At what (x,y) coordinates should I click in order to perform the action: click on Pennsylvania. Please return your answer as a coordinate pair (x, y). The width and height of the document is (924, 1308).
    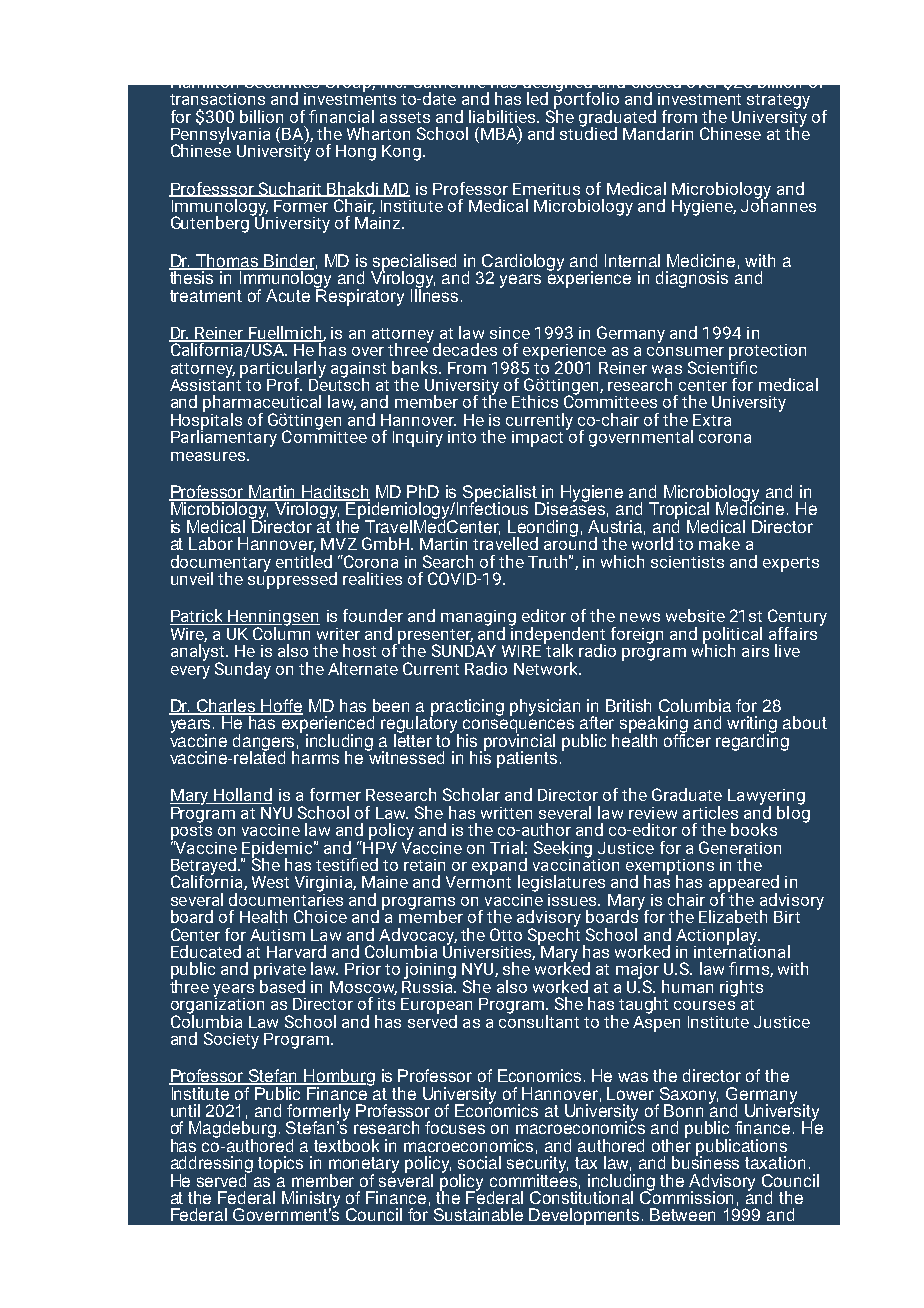
    Looking at the image, I should click on (220, 135).
